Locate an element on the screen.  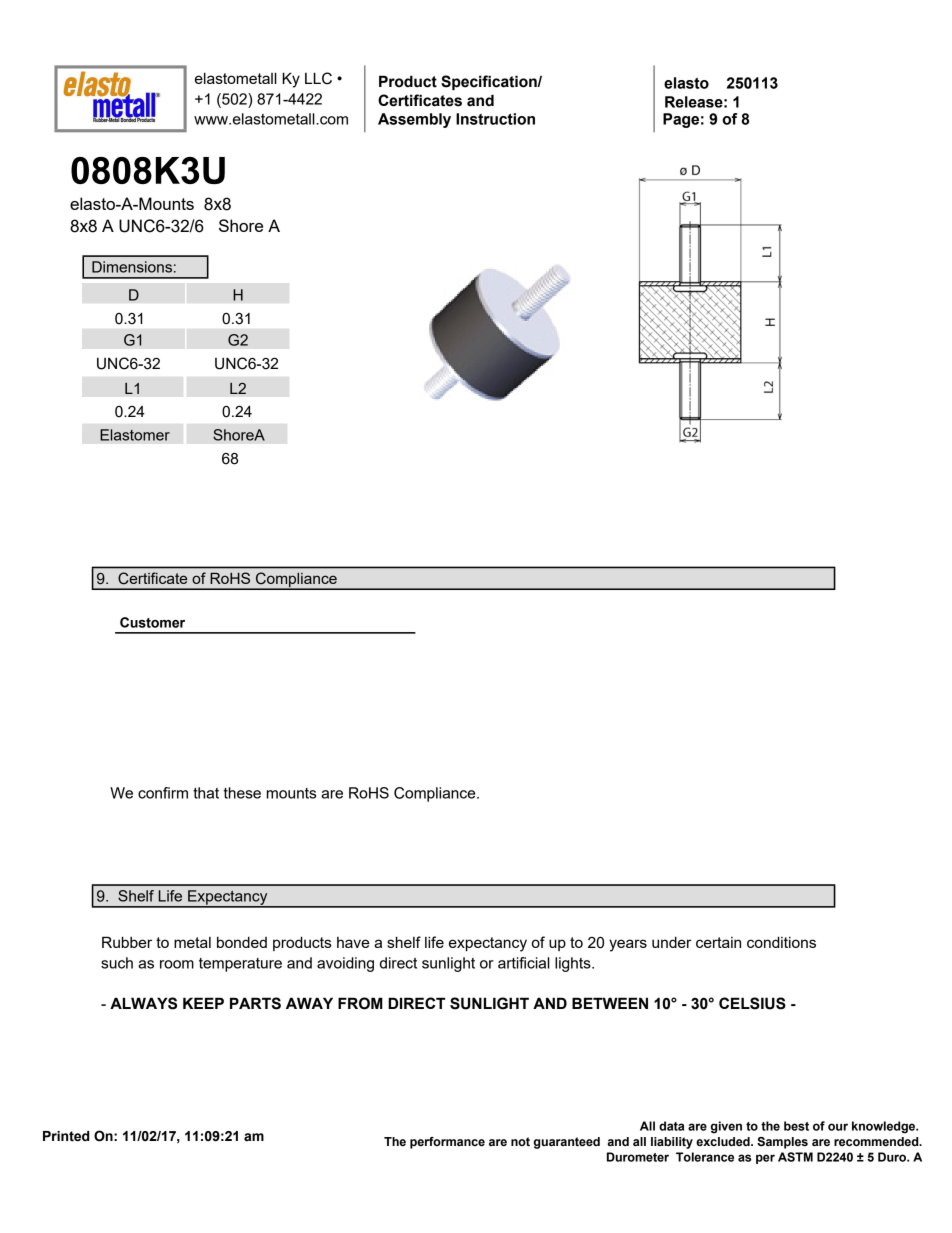
Customer is located at coordinates (152, 622).
